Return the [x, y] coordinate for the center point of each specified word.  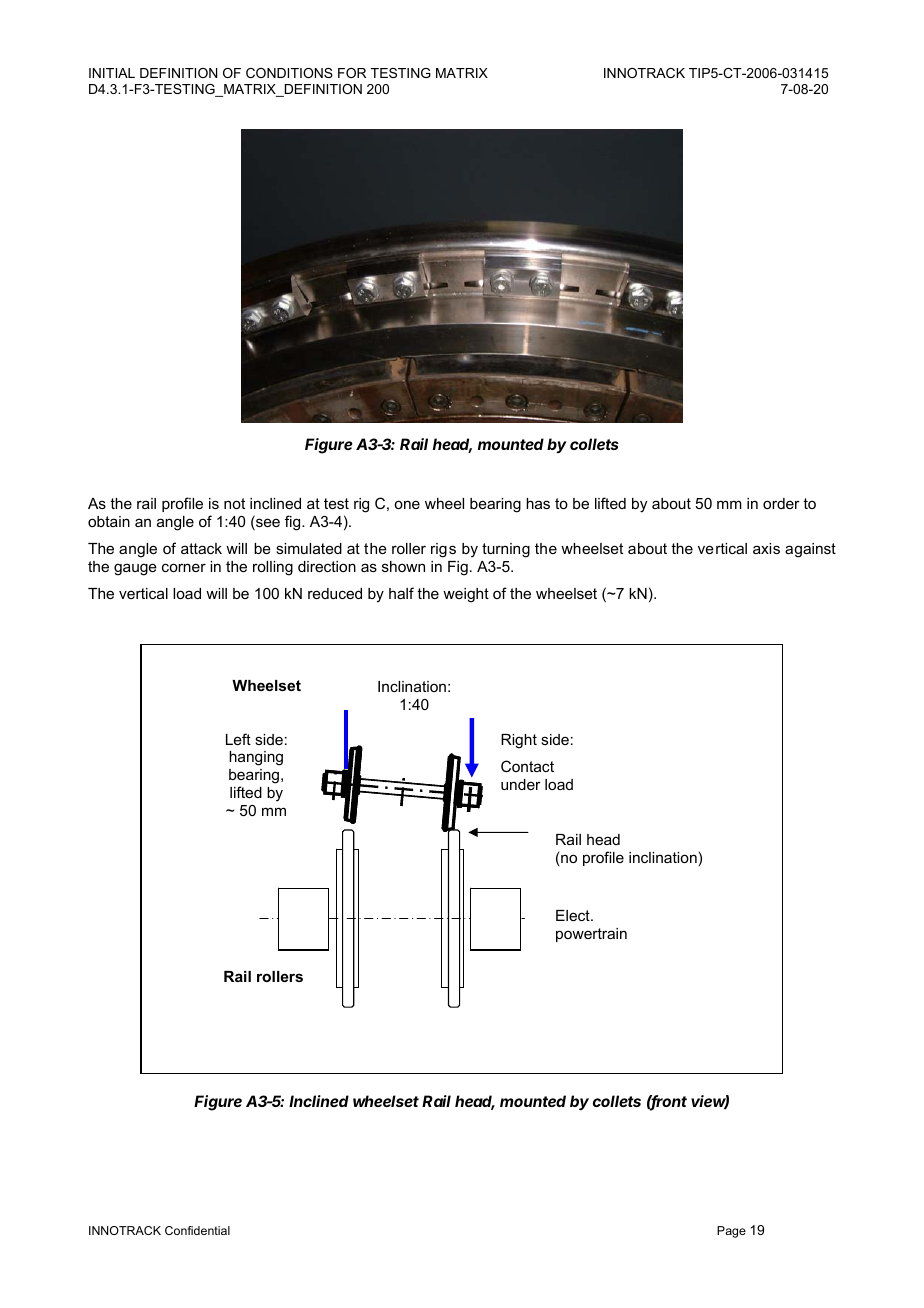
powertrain [591, 935]
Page [731, 1232]
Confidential [197, 1230]
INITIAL [112, 73]
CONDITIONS [289, 73]
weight [466, 595]
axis [766, 548]
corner [184, 567]
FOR [352, 73]
